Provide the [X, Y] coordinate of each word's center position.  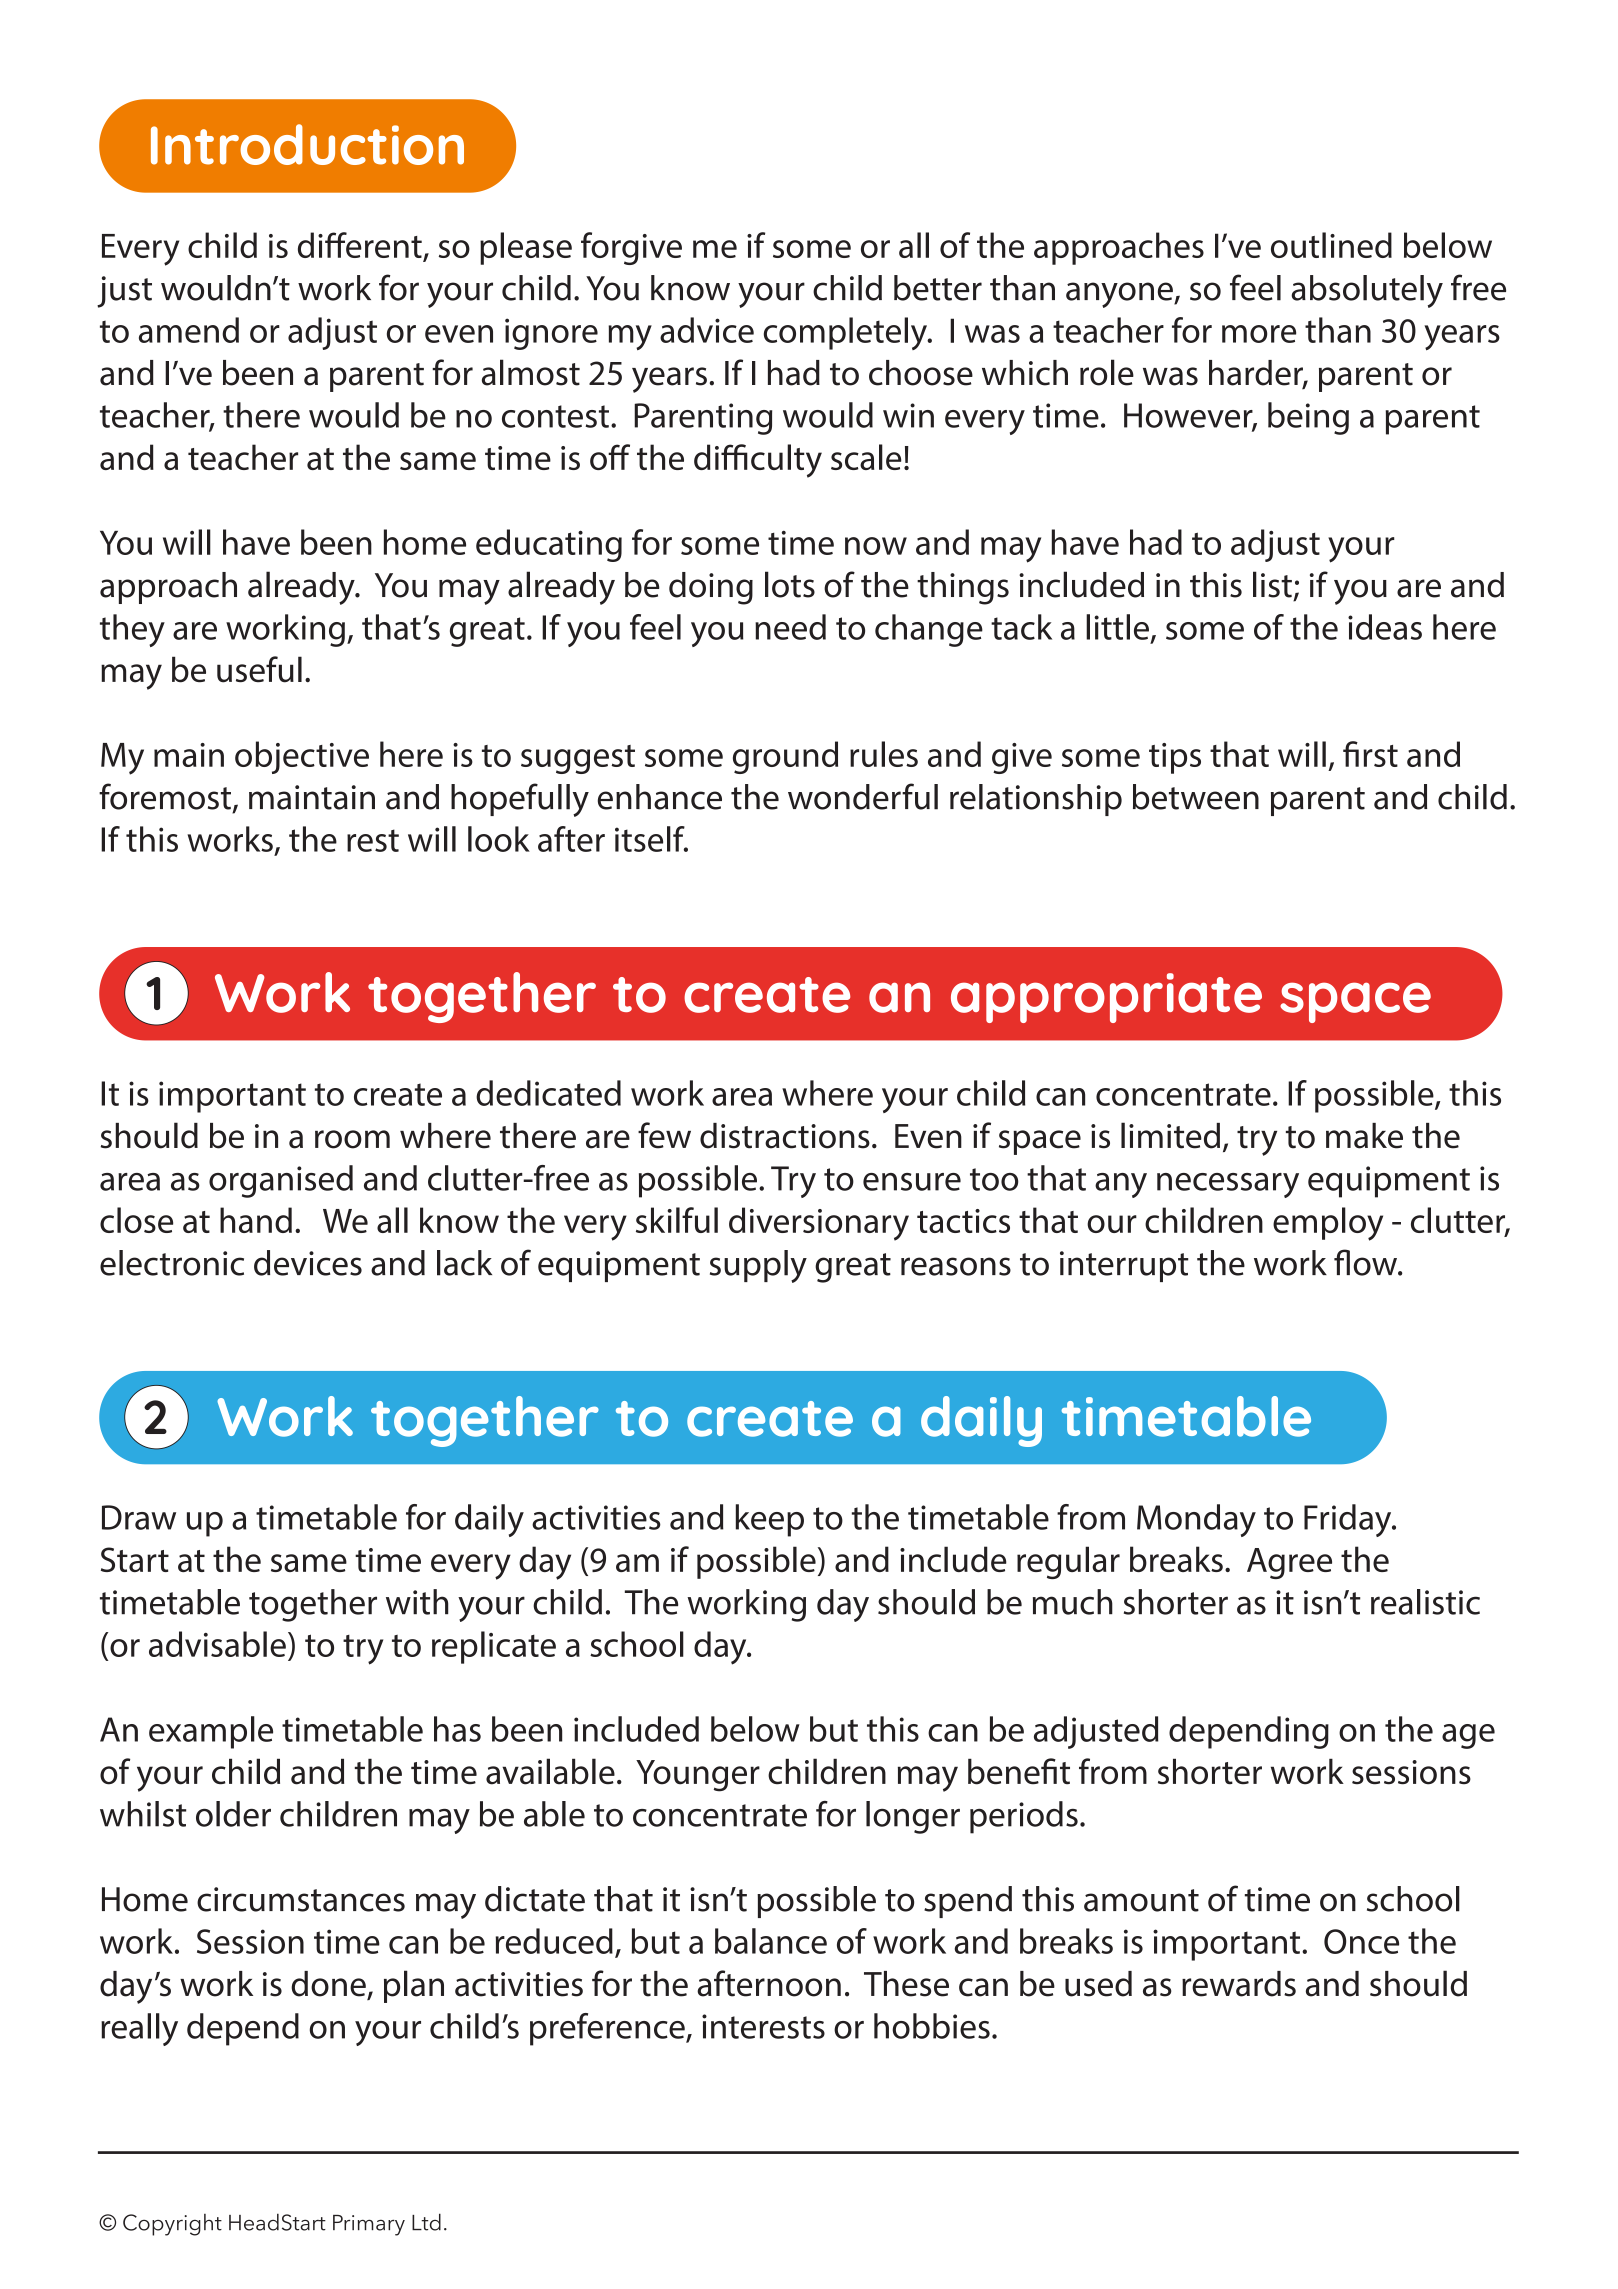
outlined [1331, 245]
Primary [369, 2225]
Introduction [307, 144]
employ [1328, 1224]
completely [846, 333]
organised [281, 1181]
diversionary [819, 1224]
